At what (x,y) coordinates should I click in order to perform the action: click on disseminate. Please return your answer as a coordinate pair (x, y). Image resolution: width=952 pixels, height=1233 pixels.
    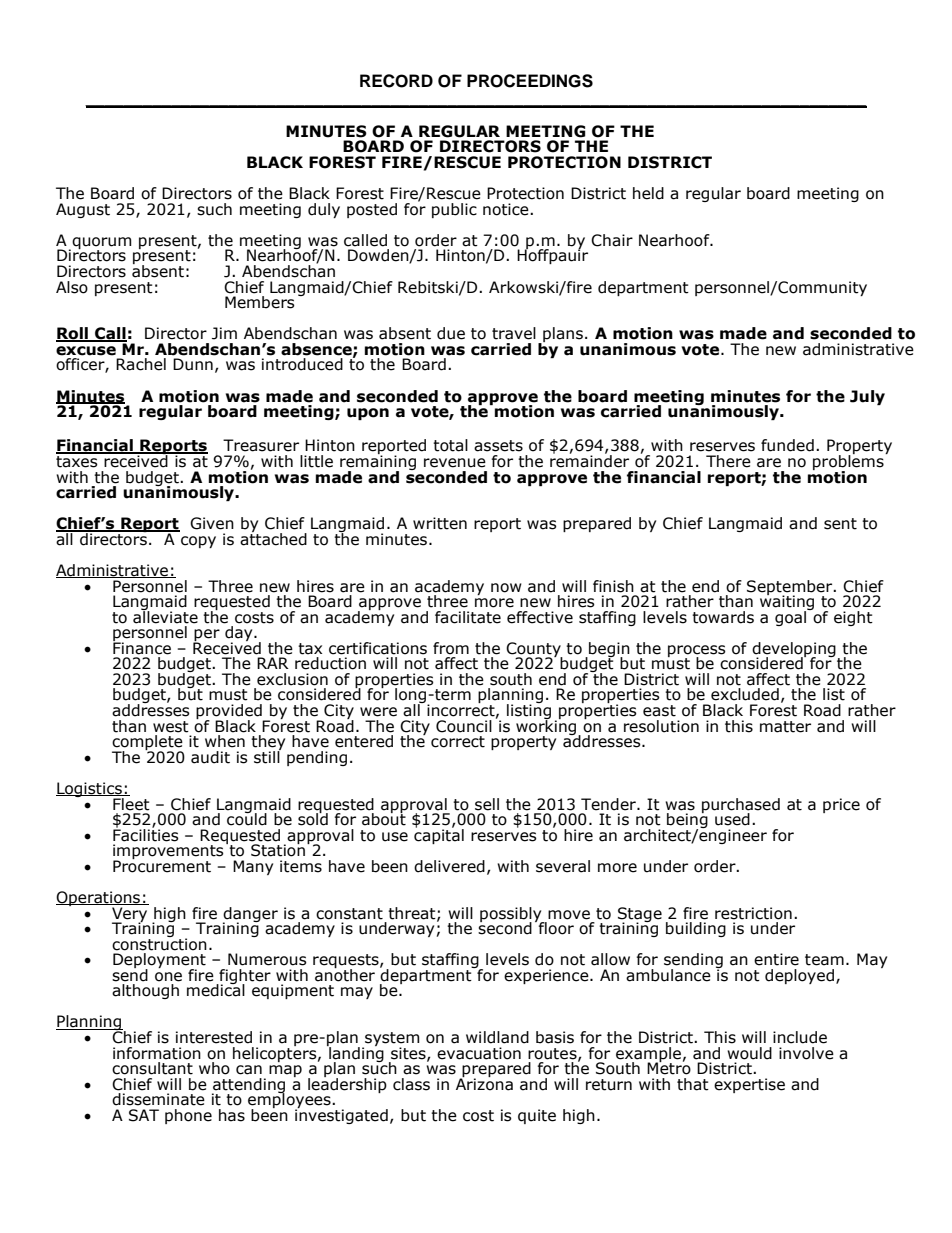
    Looking at the image, I should click on (158, 1099).
